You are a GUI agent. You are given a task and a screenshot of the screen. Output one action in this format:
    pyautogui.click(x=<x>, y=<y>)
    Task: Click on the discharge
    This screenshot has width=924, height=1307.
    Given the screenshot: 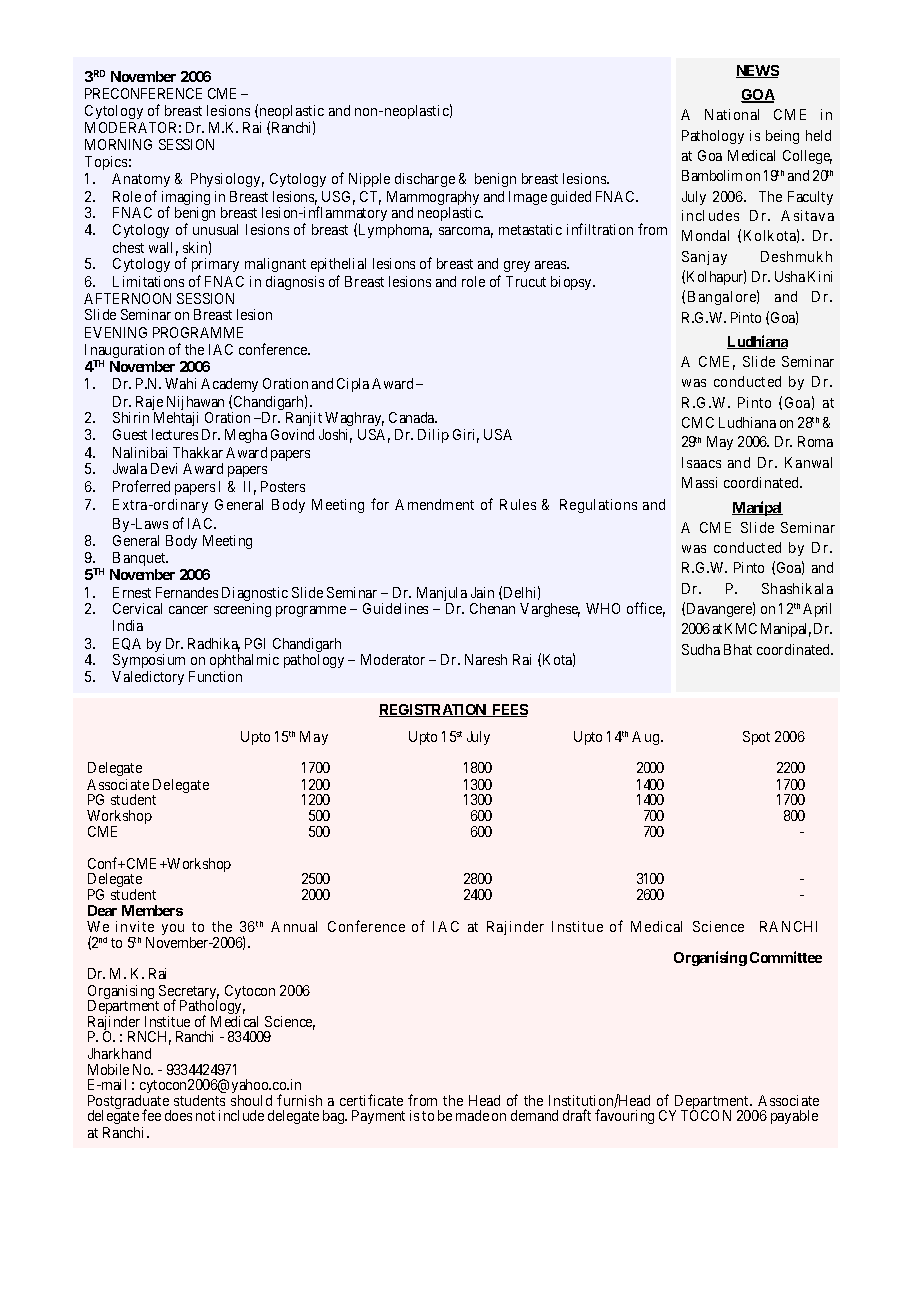 What is the action you would take?
    pyautogui.click(x=425, y=180)
